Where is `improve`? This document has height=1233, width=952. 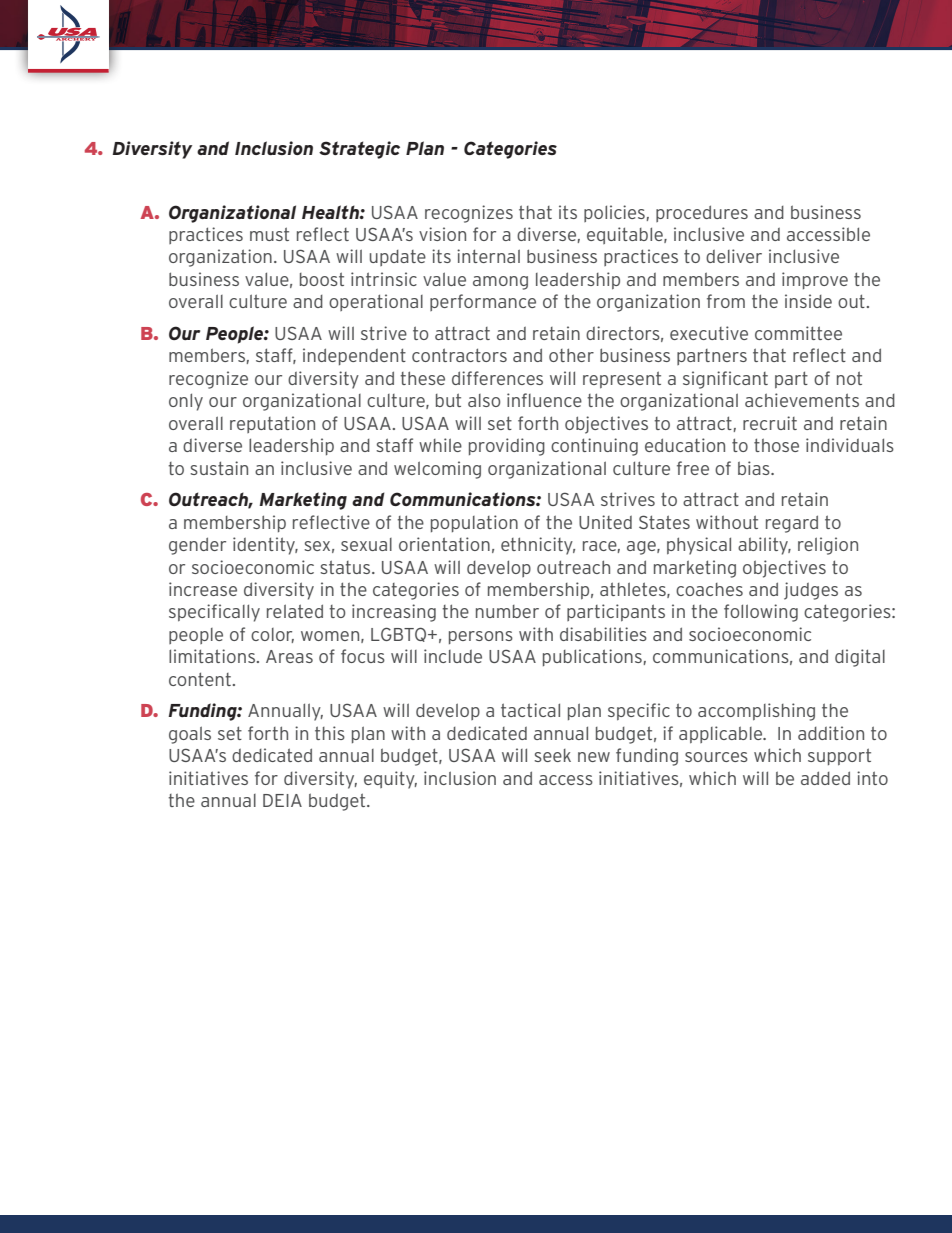 improve is located at coordinates (815, 280).
